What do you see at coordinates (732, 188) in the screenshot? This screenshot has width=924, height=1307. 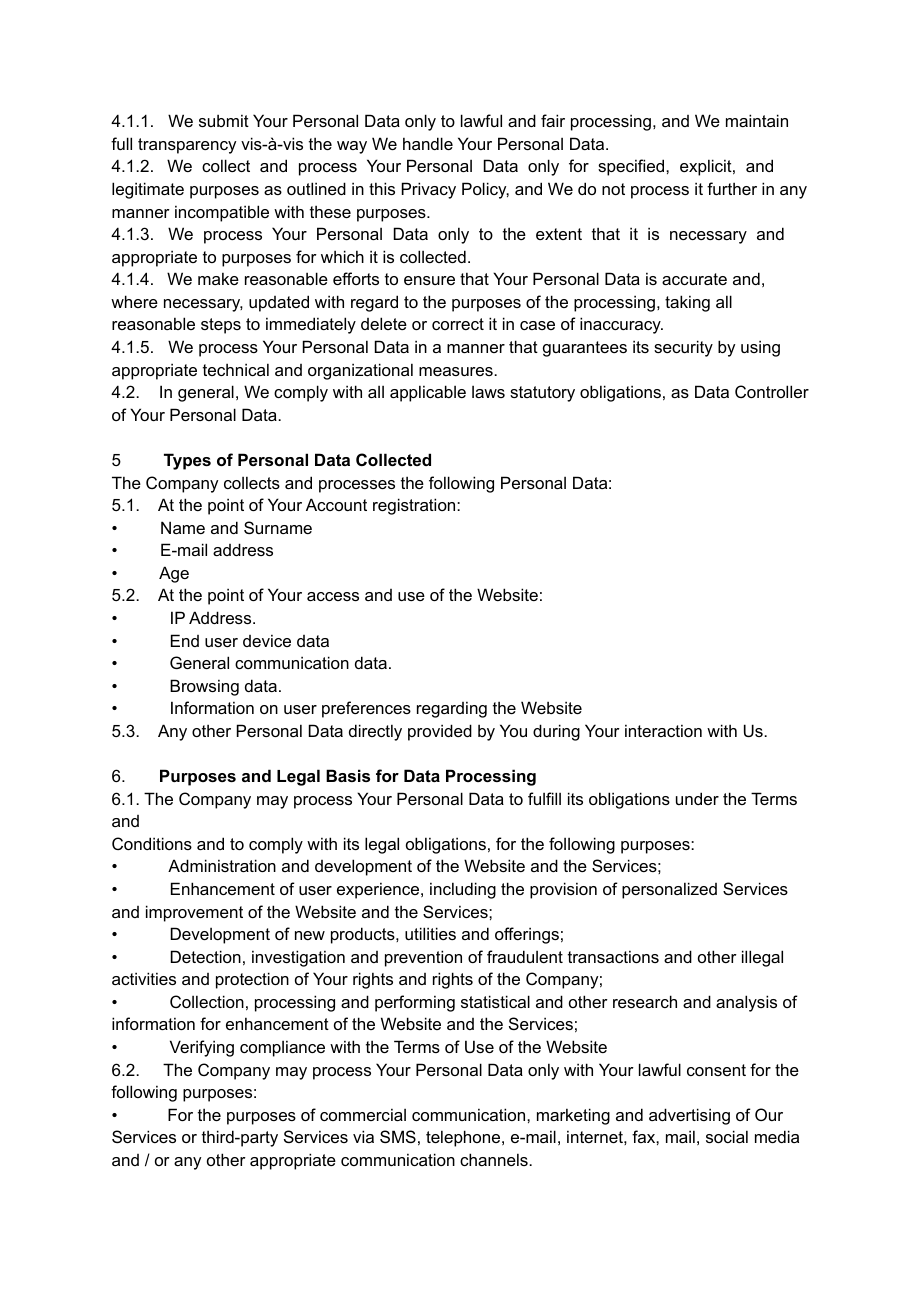 I see `further` at bounding box center [732, 188].
